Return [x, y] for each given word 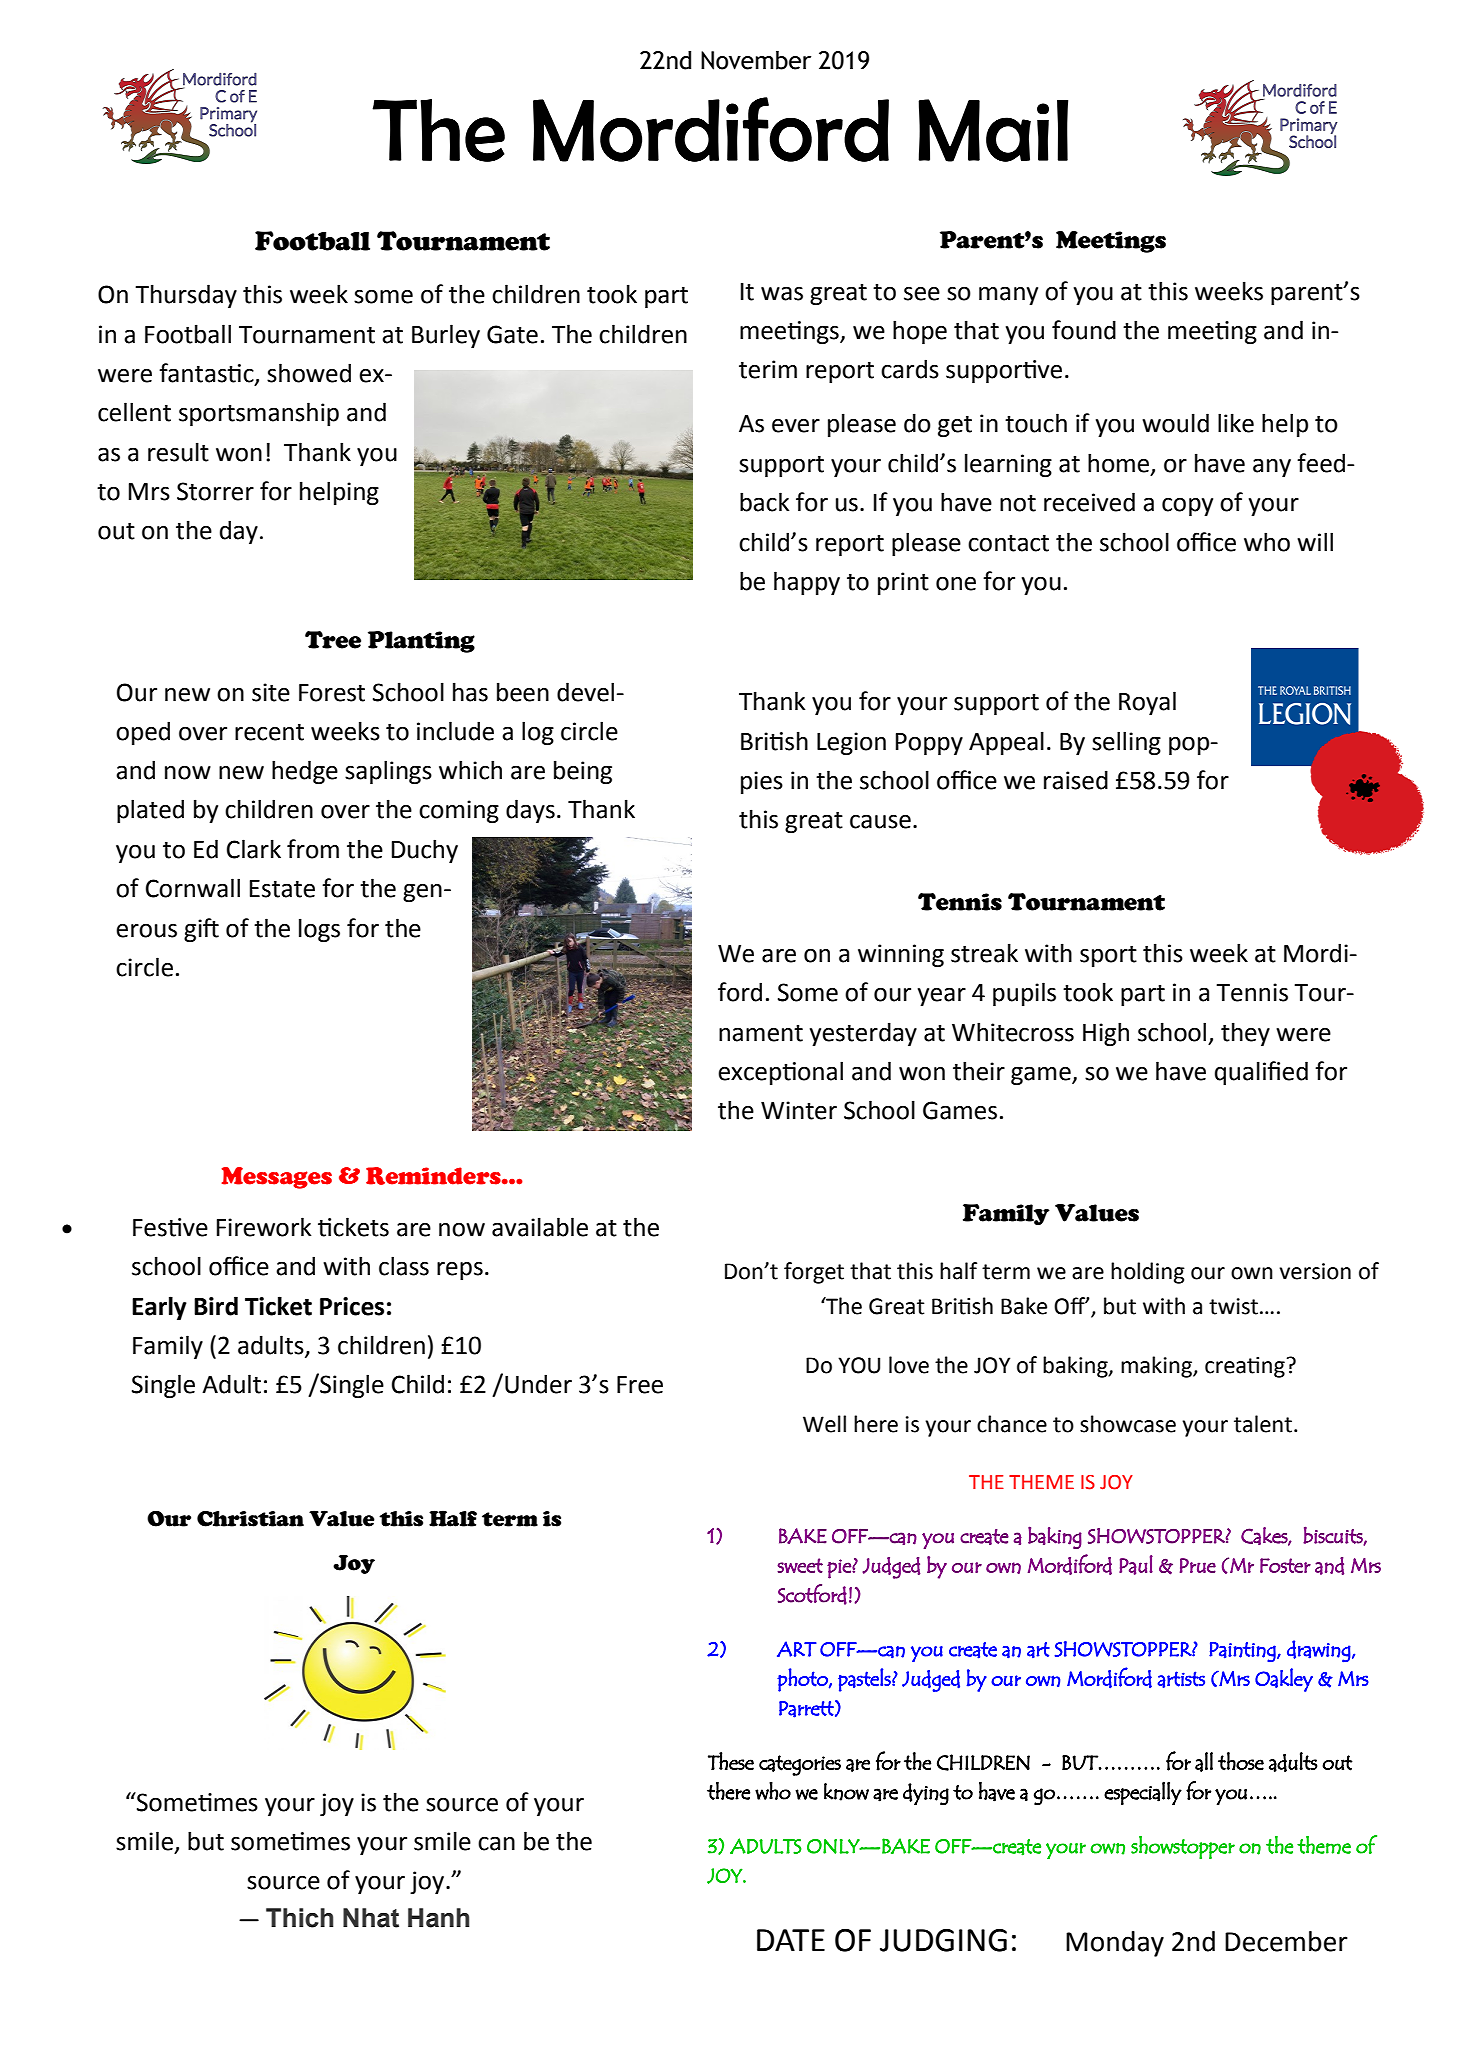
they [1245, 1034]
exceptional [780, 1073]
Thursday [186, 296]
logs [319, 930]
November [756, 60]
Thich [299, 1918]
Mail [993, 130]
